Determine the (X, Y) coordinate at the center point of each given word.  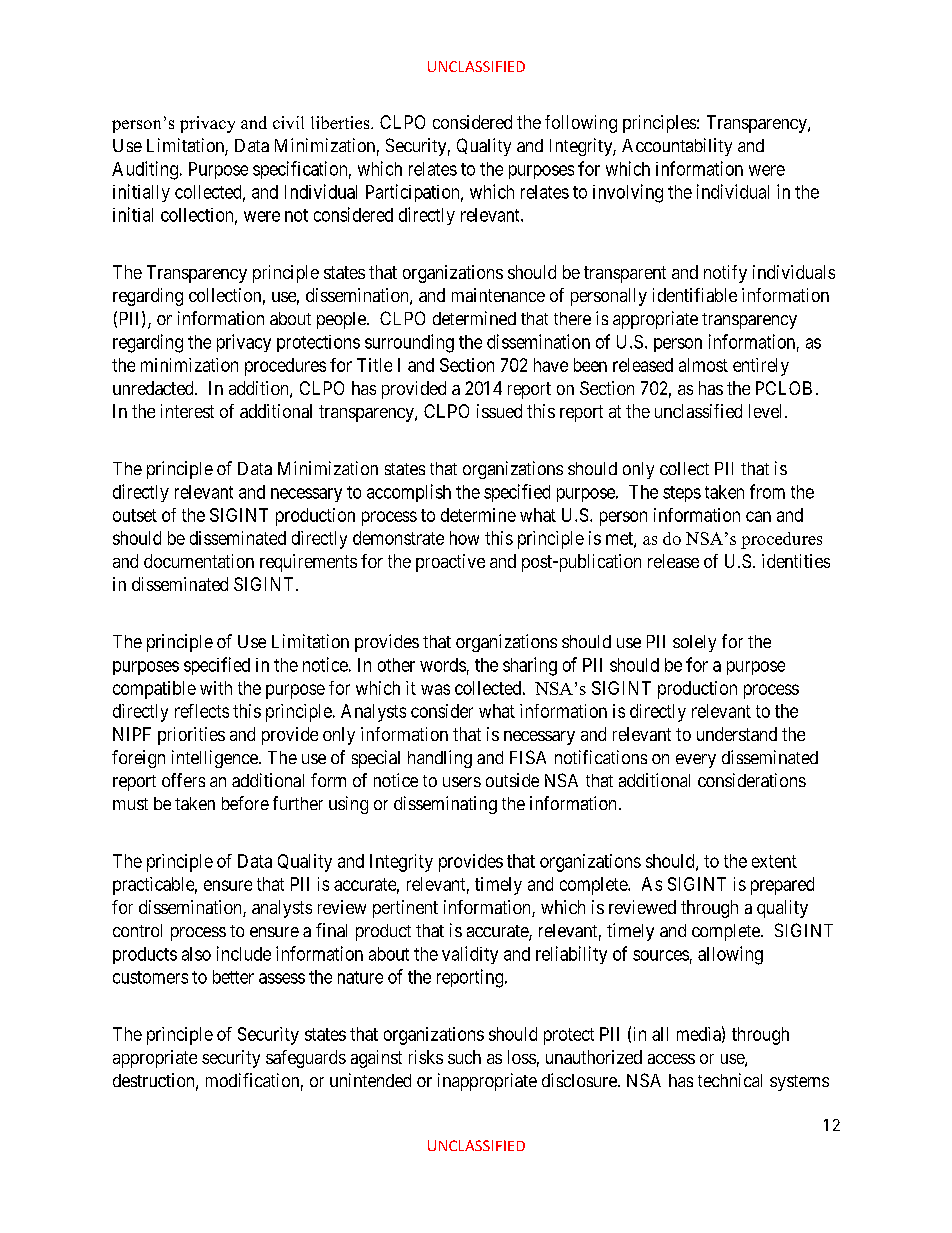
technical (730, 1080)
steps (682, 494)
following (581, 124)
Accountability (677, 147)
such (464, 1057)
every (696, 761)
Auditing (145, 170)
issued (499, 411)
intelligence (216, 759)
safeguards (306, 1059)
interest (187, 411)
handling (440, 759)
